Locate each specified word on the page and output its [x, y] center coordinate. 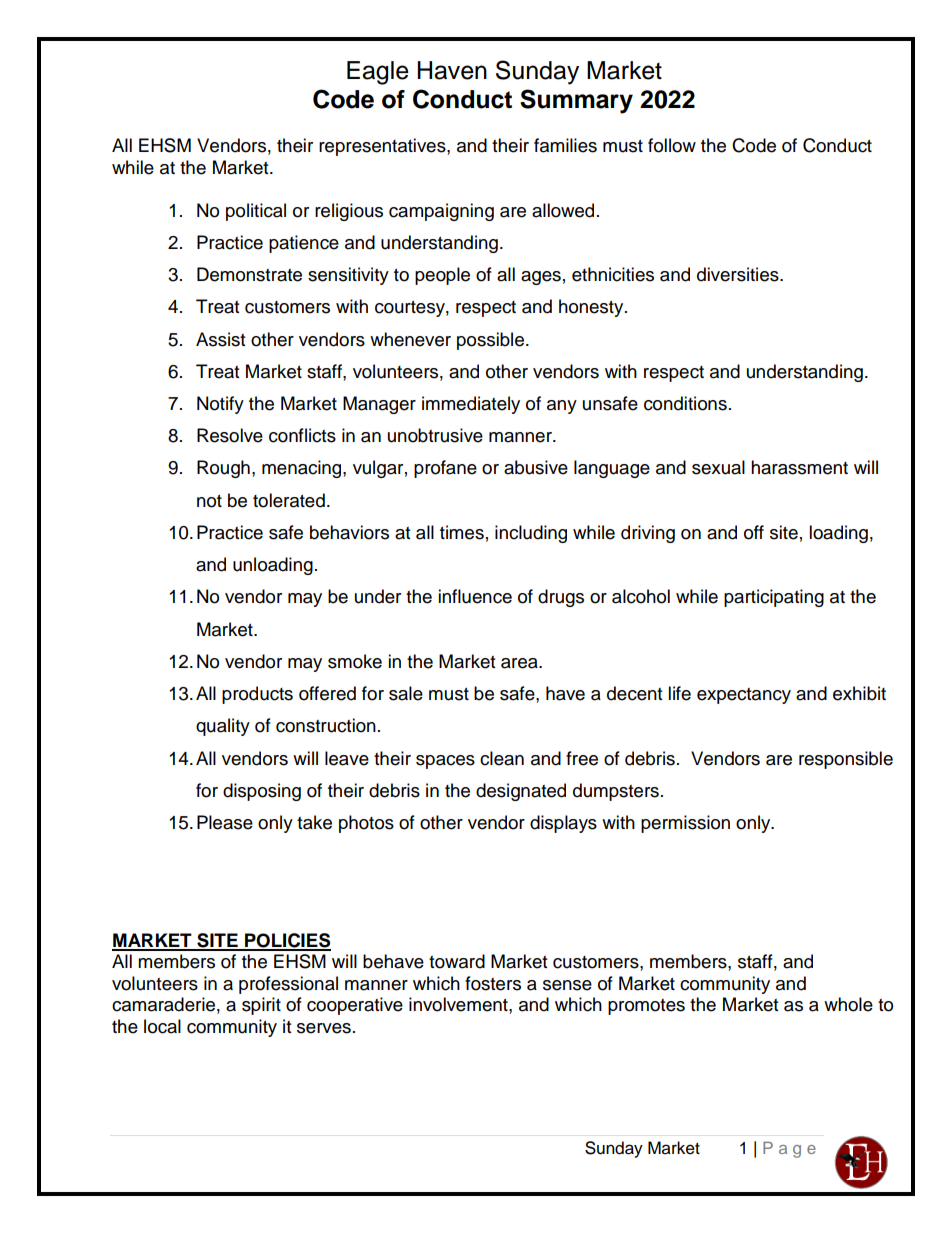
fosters [493, 983]
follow [672, 145]
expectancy [744, 696]
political [256, 212]
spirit [261, 1006]
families [565, 145]
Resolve [230, 435]
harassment [799, 467]
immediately [471, 405]
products [257, 695]
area [520, 663]
